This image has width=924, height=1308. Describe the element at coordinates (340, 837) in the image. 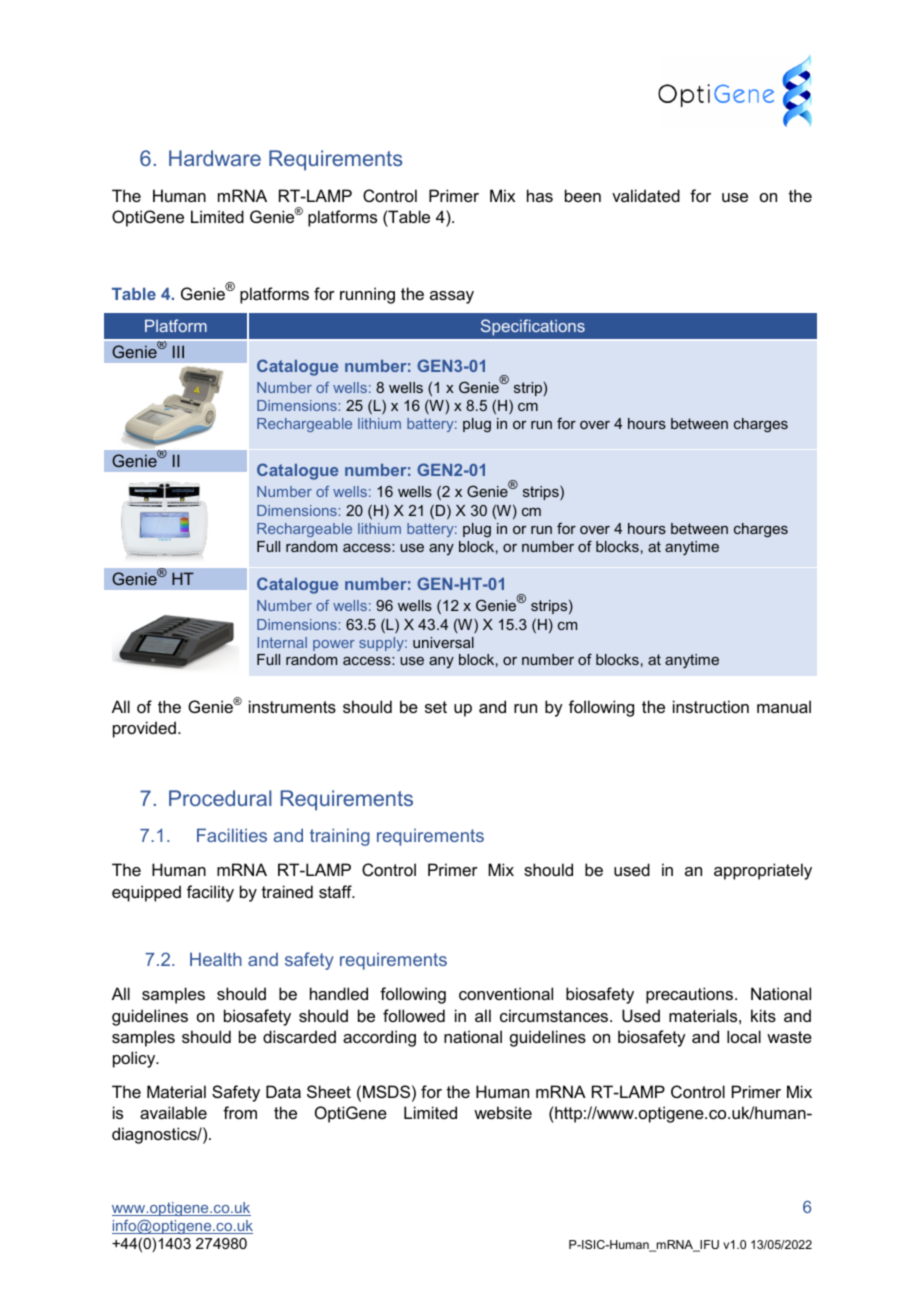

I see `training` at that location.
